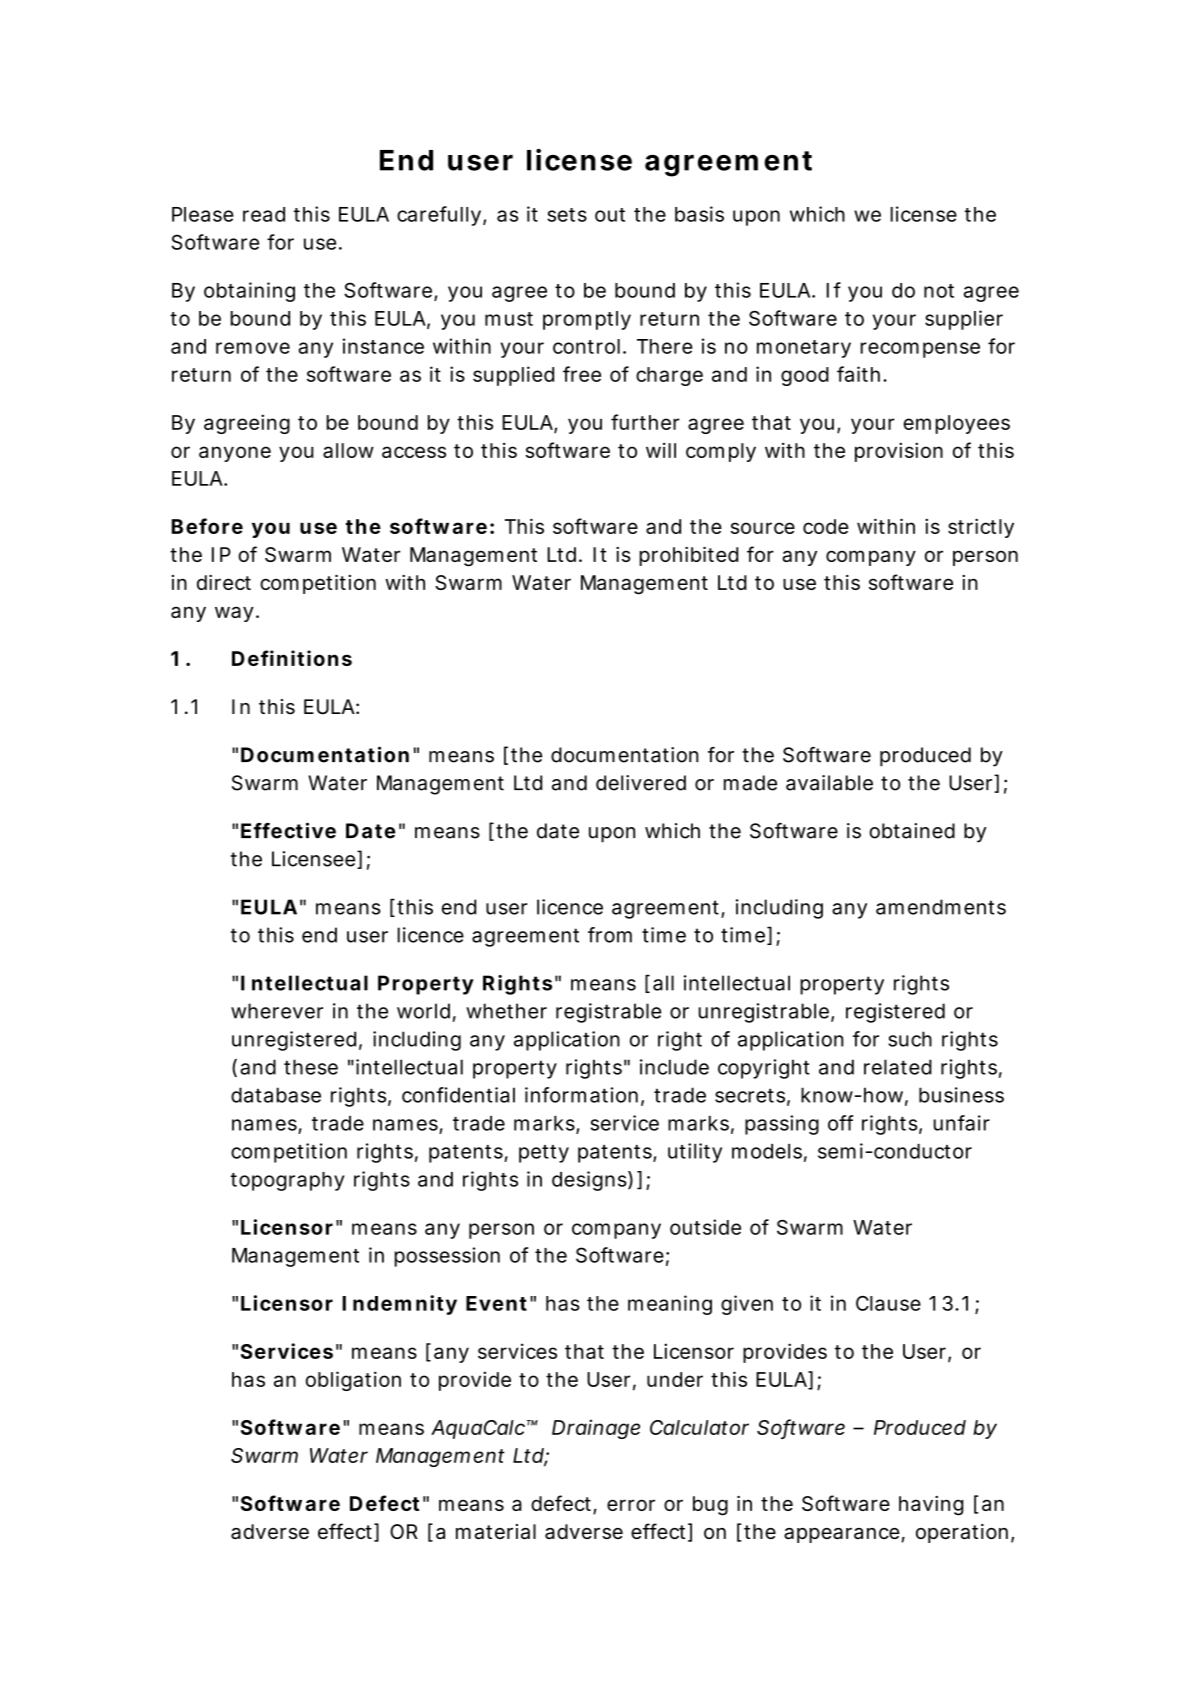 The height and width of the document is (1688, 1193). Describe the element at coordinates (353, 1381) in the document. I see `obligation` at that location.
